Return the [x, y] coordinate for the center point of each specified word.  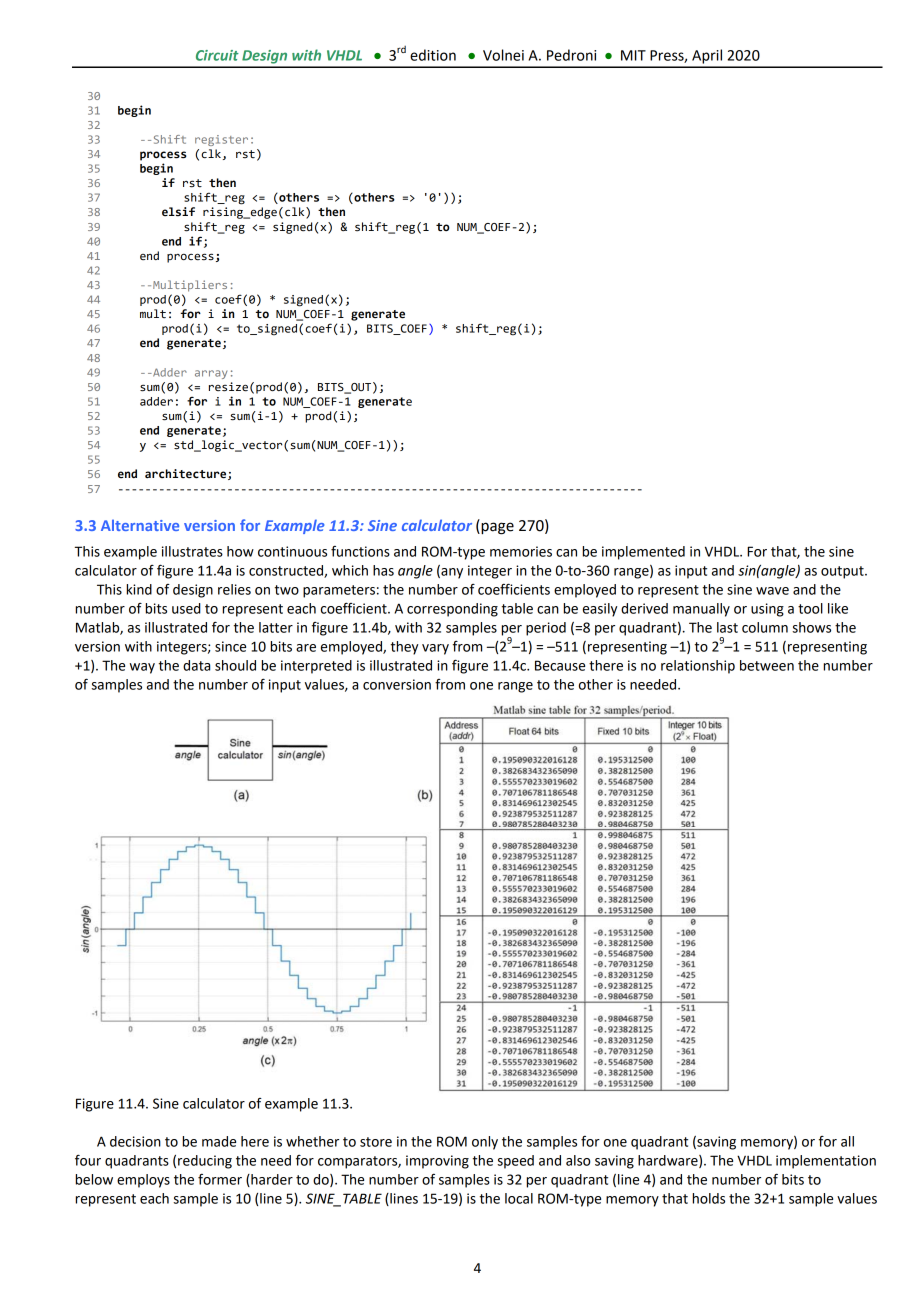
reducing [205, 1162]
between [767, 665]
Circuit [217, 55]
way [142, 668]
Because [560, 665]
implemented [643, 553]
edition [433, 55]
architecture [187, 474]
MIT [633, 55]
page [496, 528]
